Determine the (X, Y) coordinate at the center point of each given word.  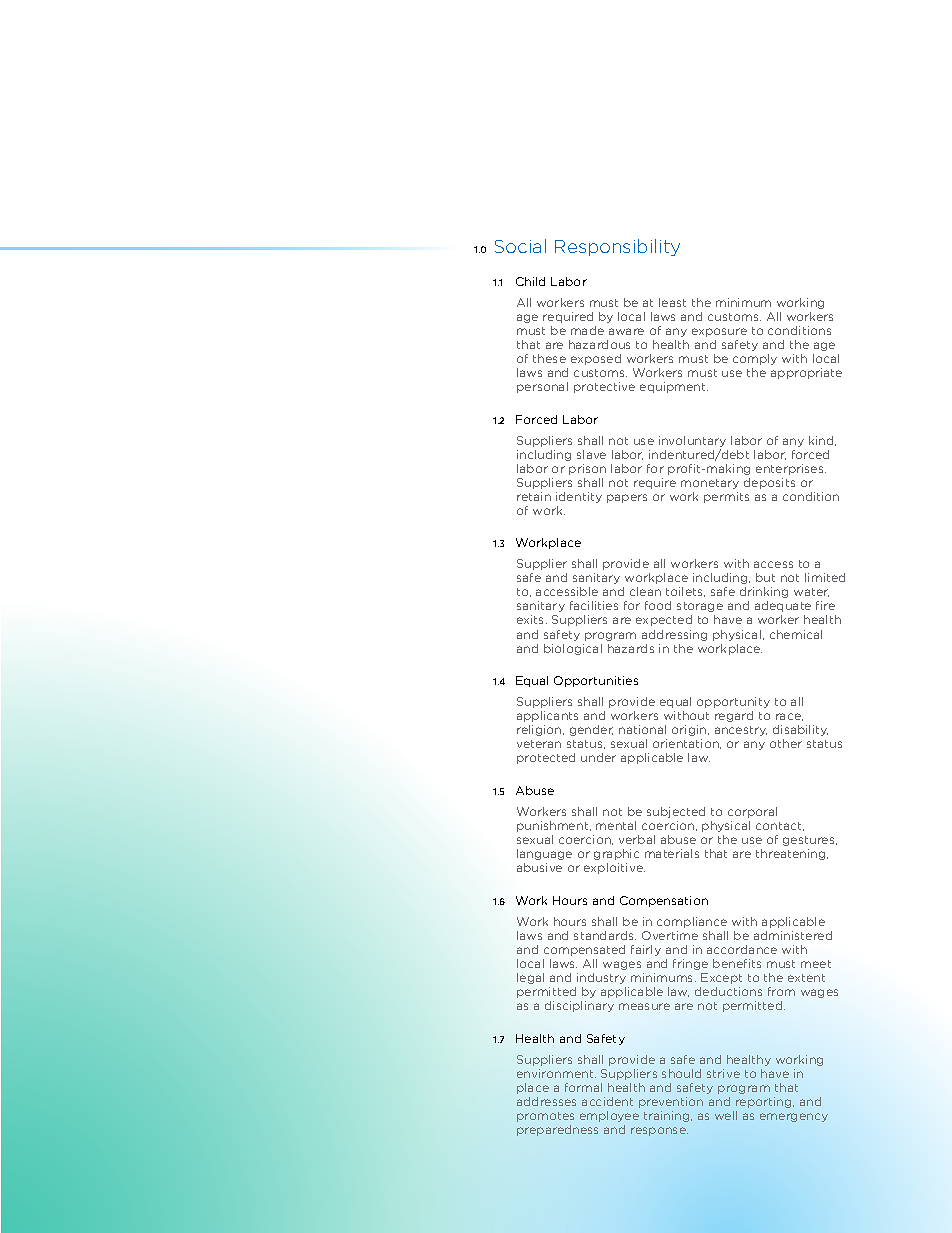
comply (755, 359)
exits (532, 619)
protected (546, 758)
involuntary (692, 443)
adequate (783, 606)
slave (591, 454)
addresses (546, 1101)
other (786, 743)
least (672, 302)
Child (530, 281)
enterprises (791, 469)
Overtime (670, 935)
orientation (687, 744)
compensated (584, 950)
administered (793, 935)
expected (664, 620)
